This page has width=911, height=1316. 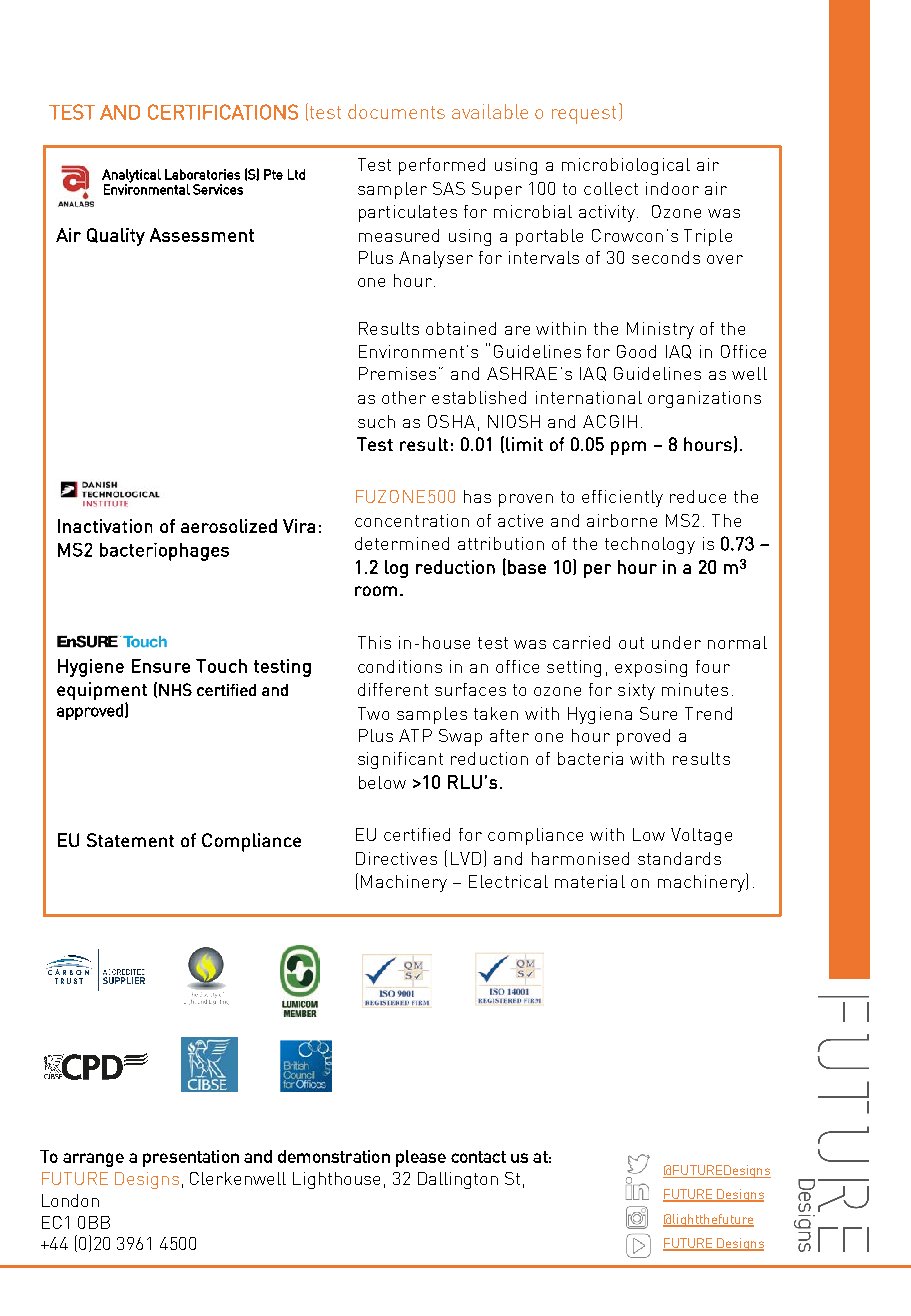 What do you see at coordinates (590, 881) in the page?
I see `material` at bounding box center [590, 881].
